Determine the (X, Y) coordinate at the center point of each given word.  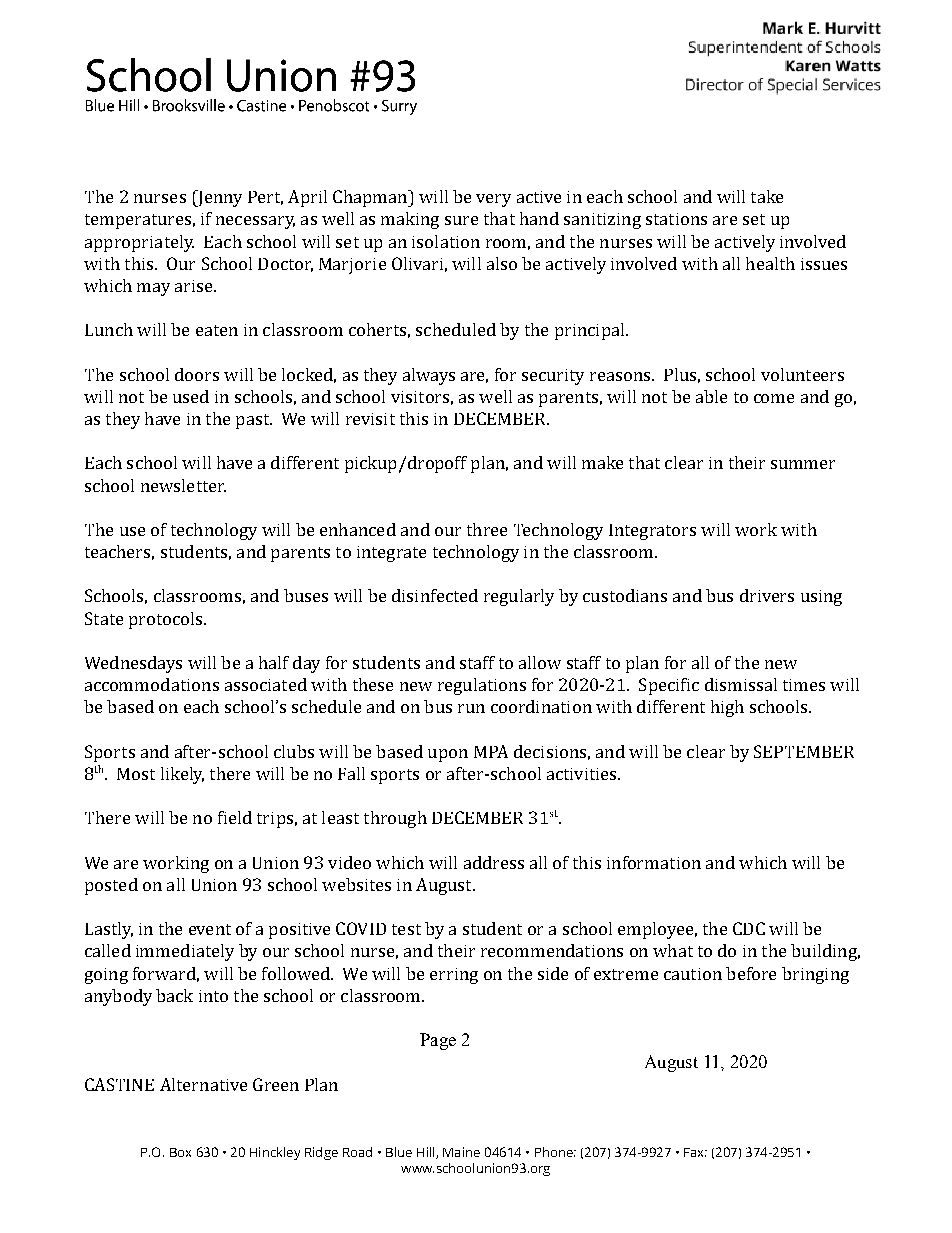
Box (180, 1152)
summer (803, 464)
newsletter (183, 485)
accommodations (152, 684)
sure (461, 220)
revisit (370, 419)
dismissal (741, 684)
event (210, 929)
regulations (482, 686)
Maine (461, 1152)
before (751, 973)
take (767, 196)
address (494, 862)
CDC (749, 928)
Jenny (219, 198)
